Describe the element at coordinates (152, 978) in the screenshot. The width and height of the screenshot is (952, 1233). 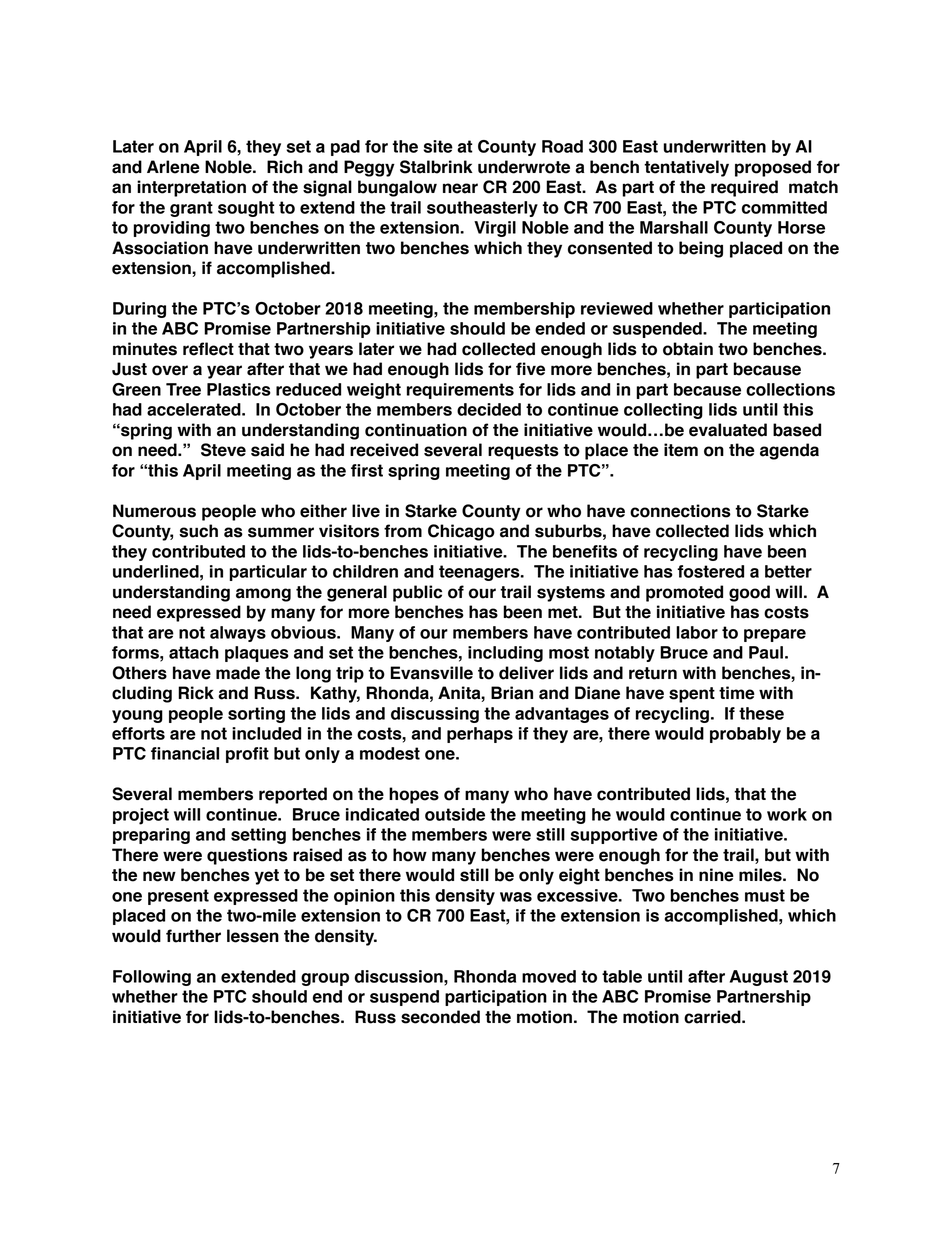
I see `Following` at that location.
